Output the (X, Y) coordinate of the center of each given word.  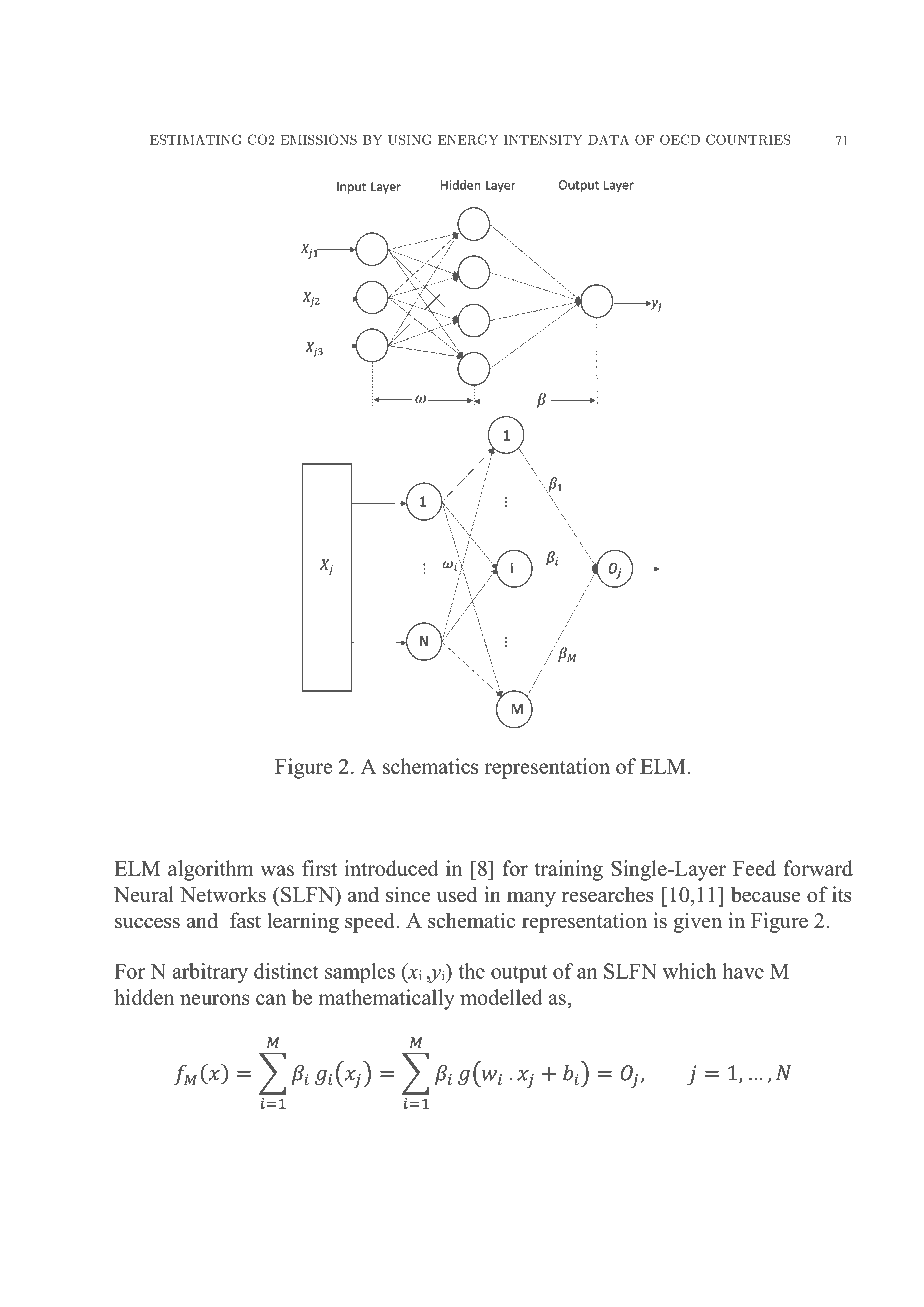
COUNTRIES (748, 139)
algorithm (211, 870)
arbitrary (210, 973)
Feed (754, 868)
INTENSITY (543, 139)
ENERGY (468, 139)
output (519, 974)
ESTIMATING (195, 139)
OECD (680, 139)
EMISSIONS (318, 139)
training (568, 870)
